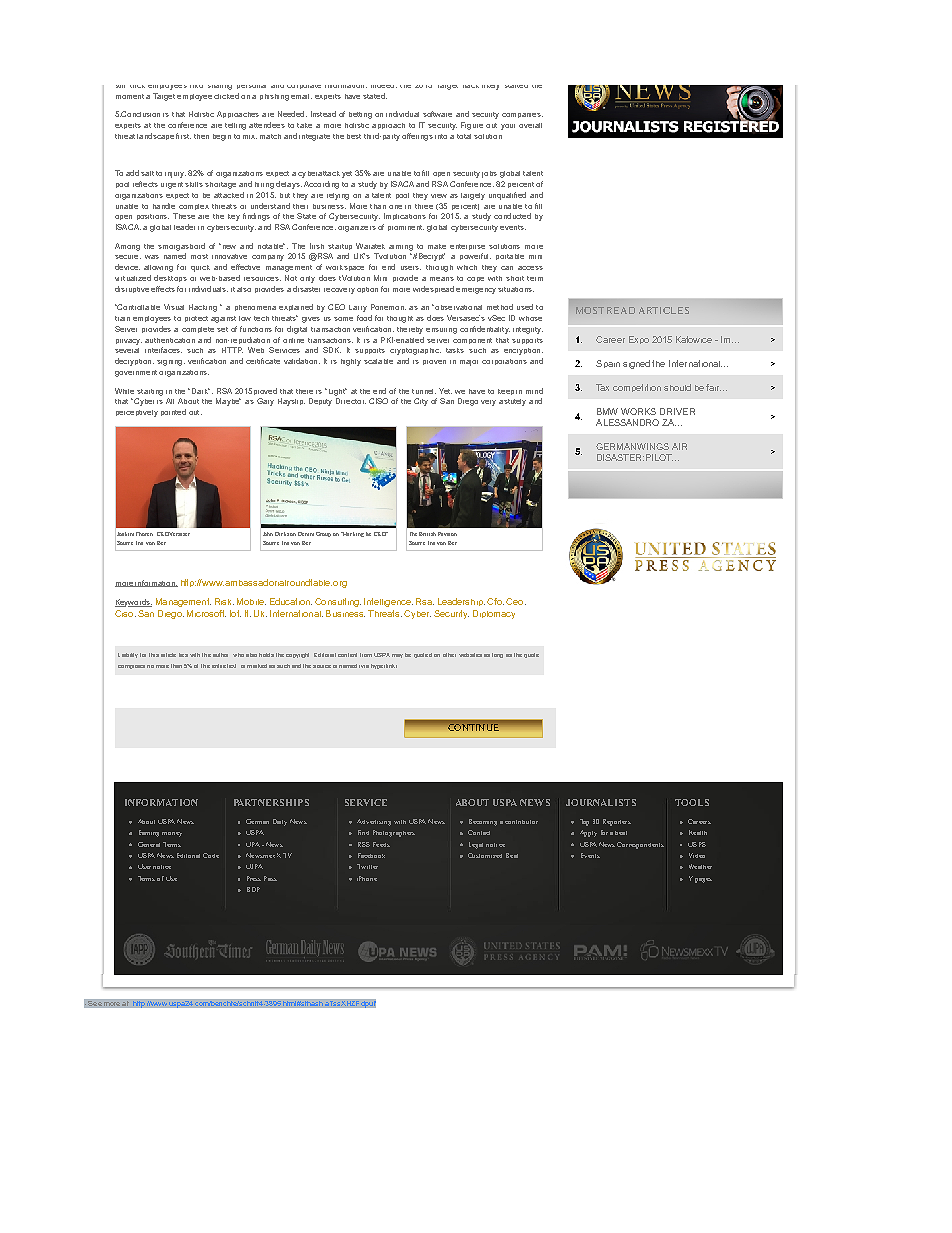 The height and width of the screenshot is (1233, 952). What do you see at coordinates (437, 114) in the screenshot?
I see `software` at bounding box center [437, 114].
